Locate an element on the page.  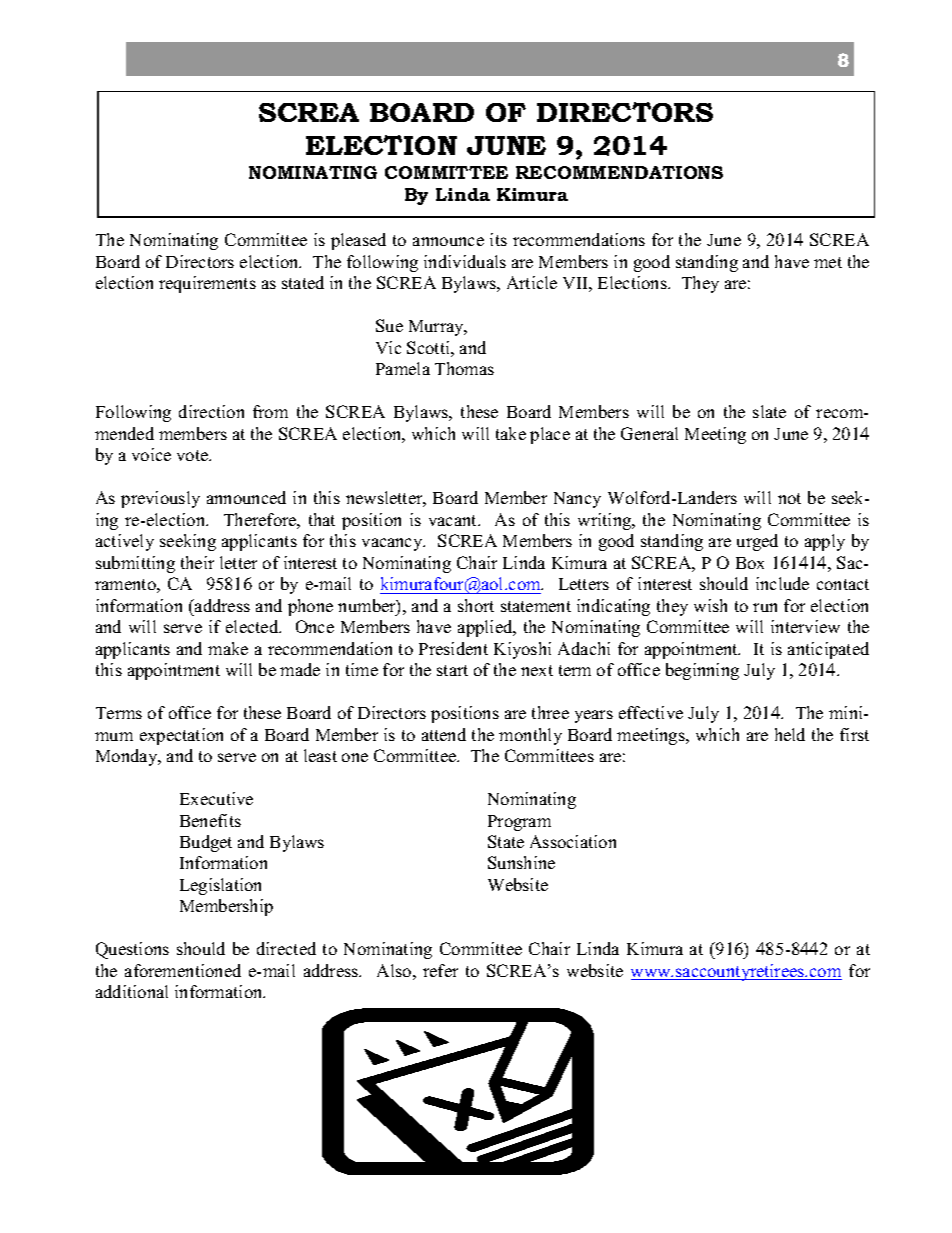
held is located at coordinates (790, 734).
